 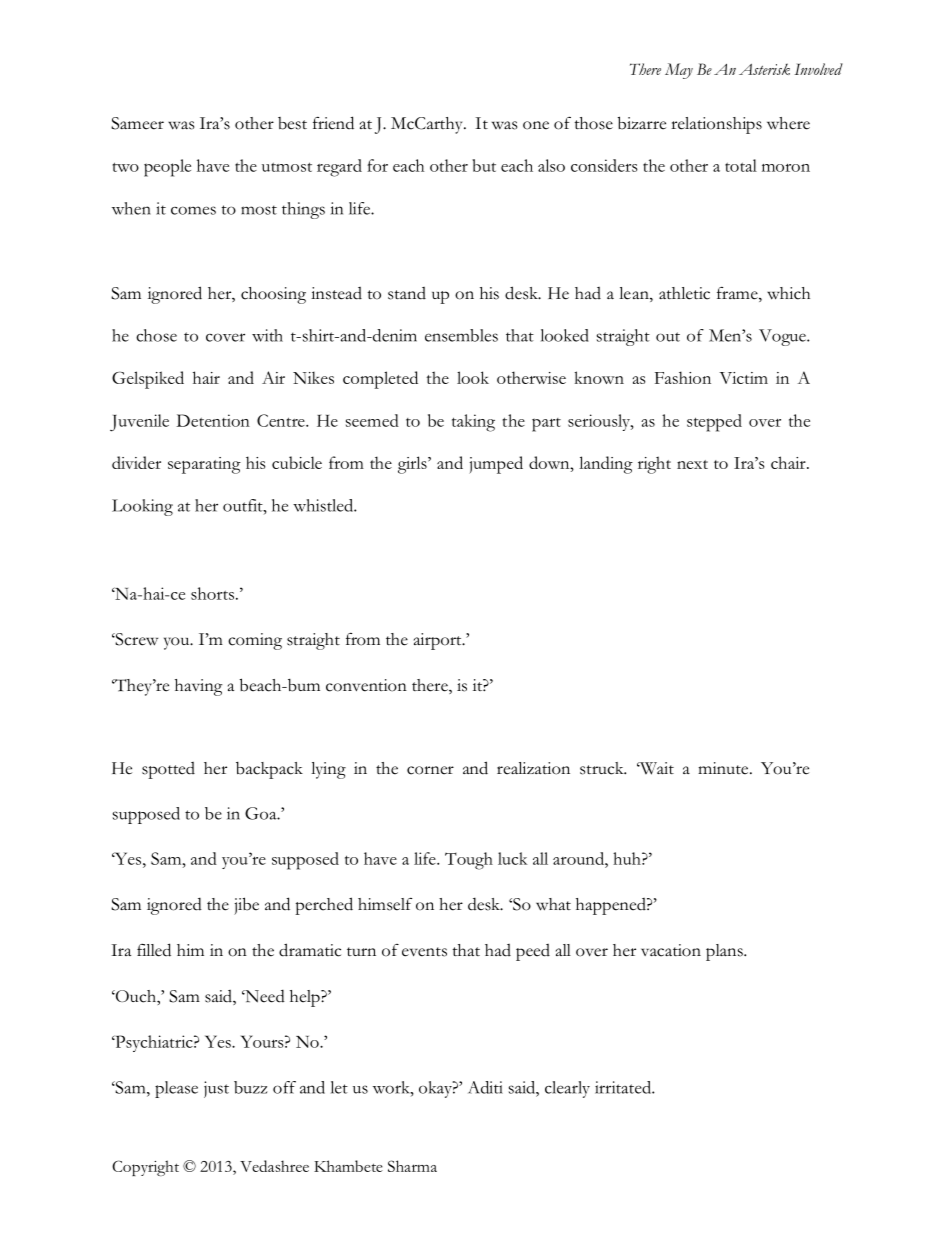 What do you see at coordinates (137, 123) in the image?
I see `Sameer` at bounding box center [137, 123].
